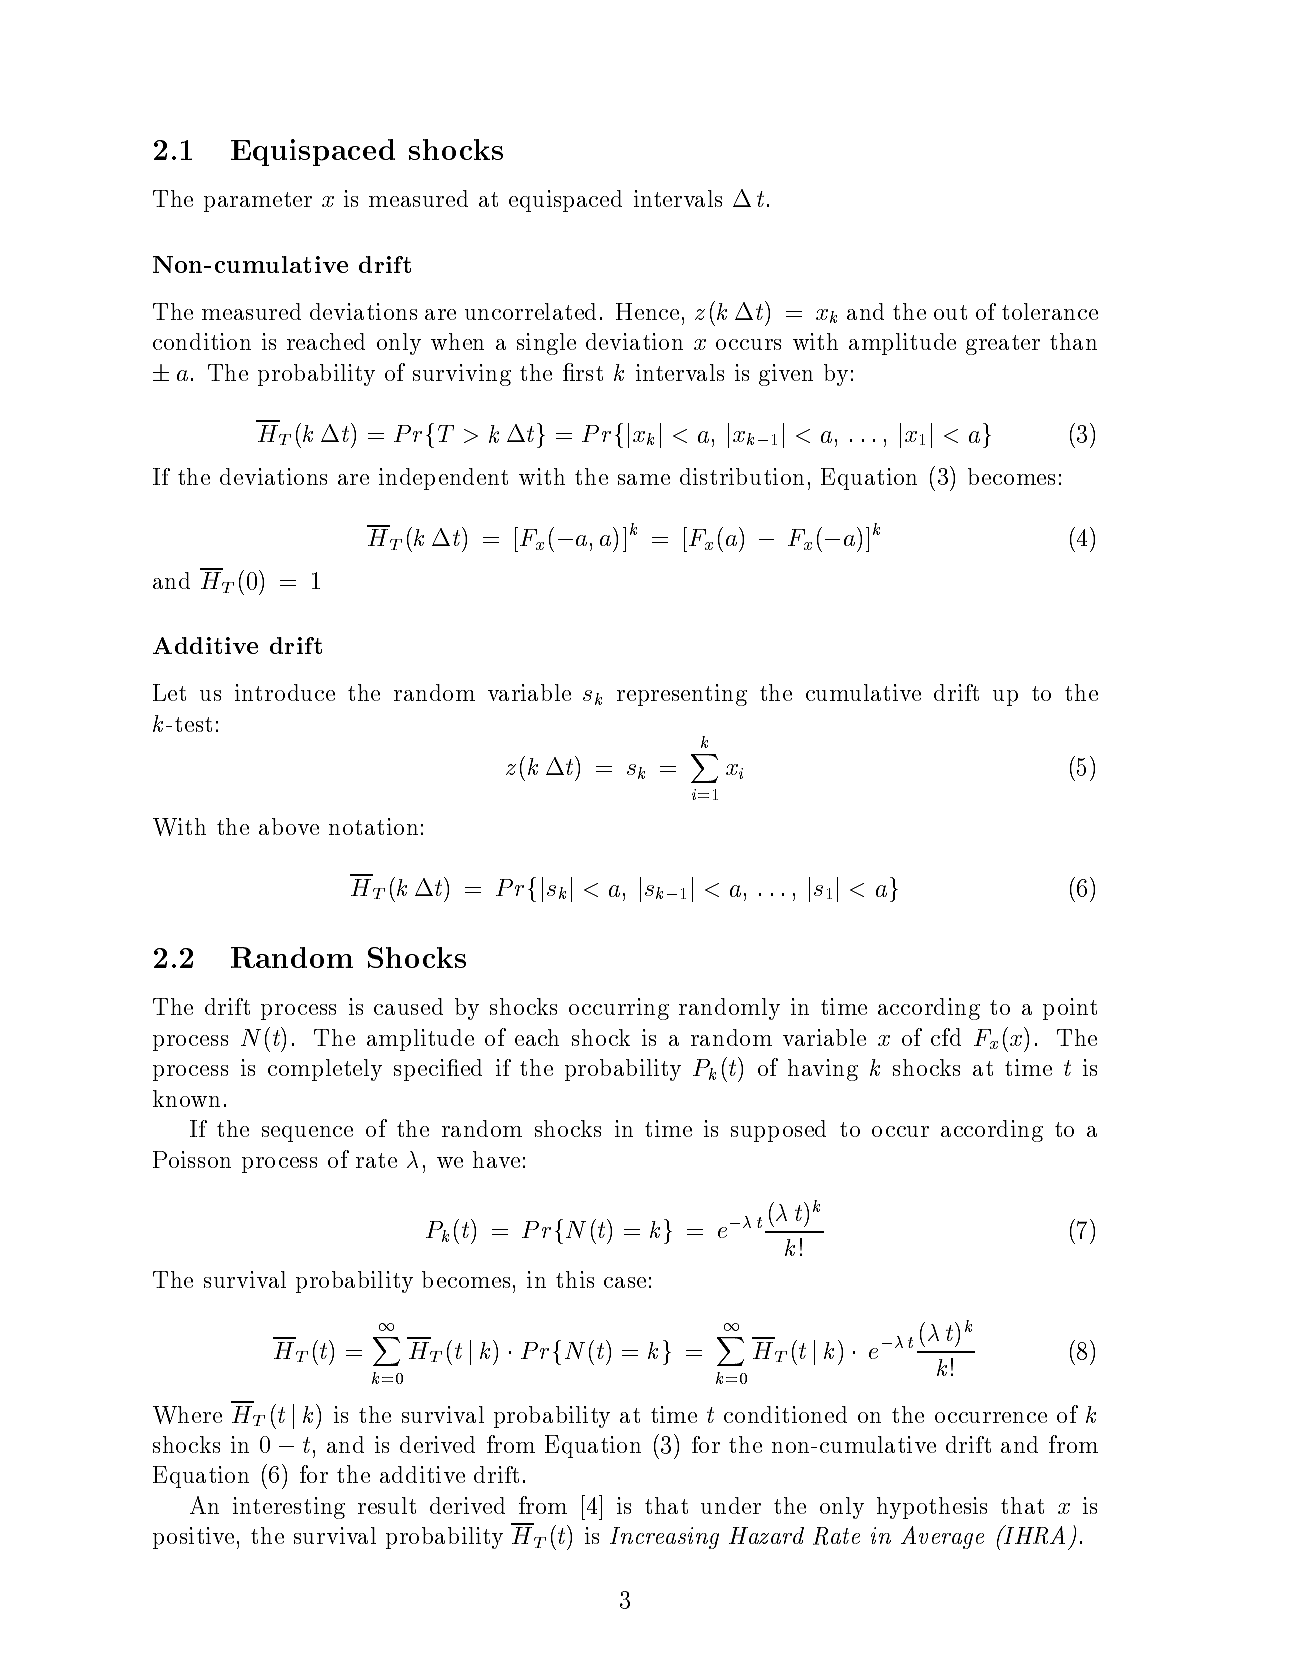 This screenshot has width=1292, height=1672. I want to click on point, so click(1070, 1009).
